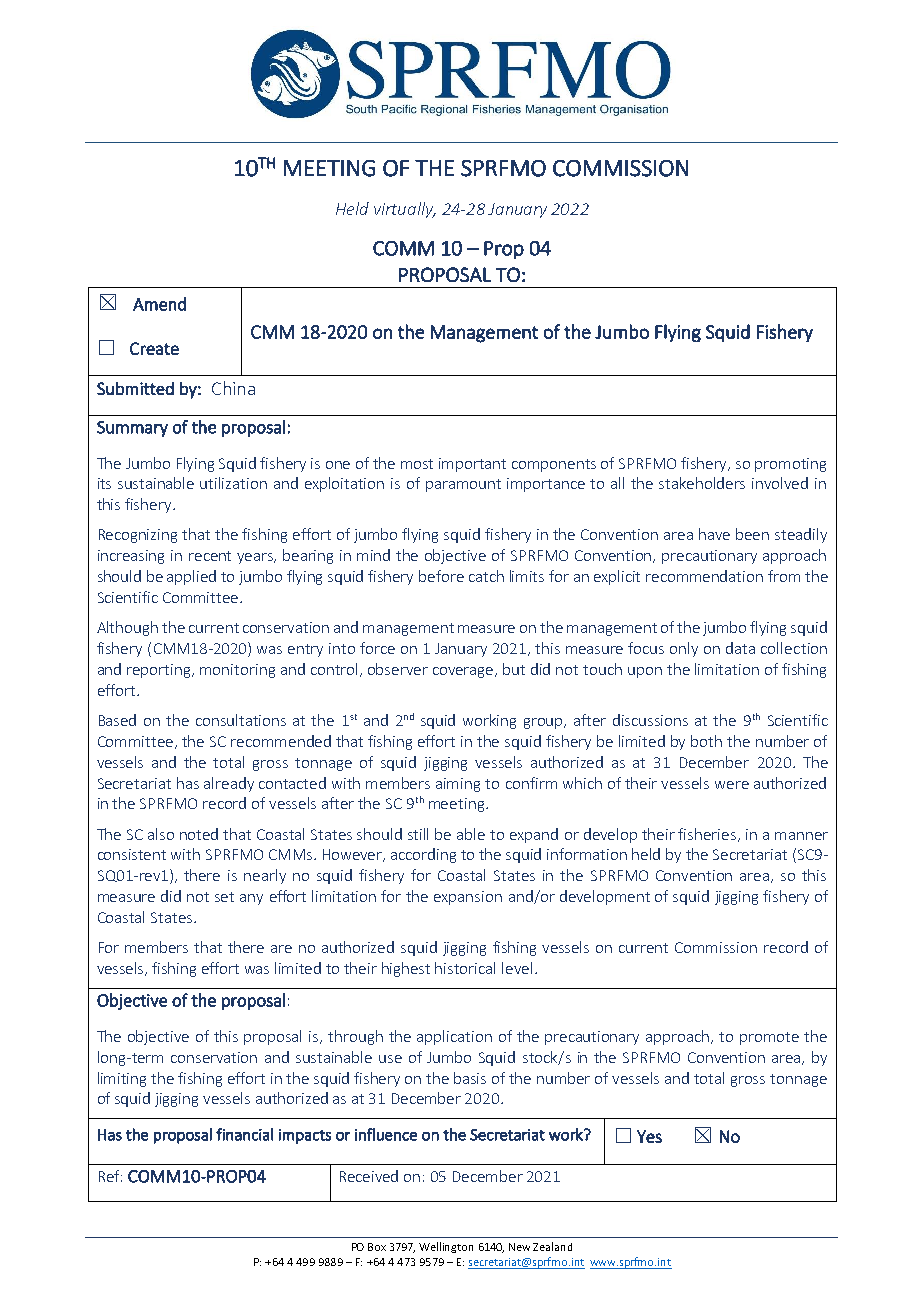  Describe the element at coordinates (404, 210) in the screenshot. I see `virtually` at that location.
